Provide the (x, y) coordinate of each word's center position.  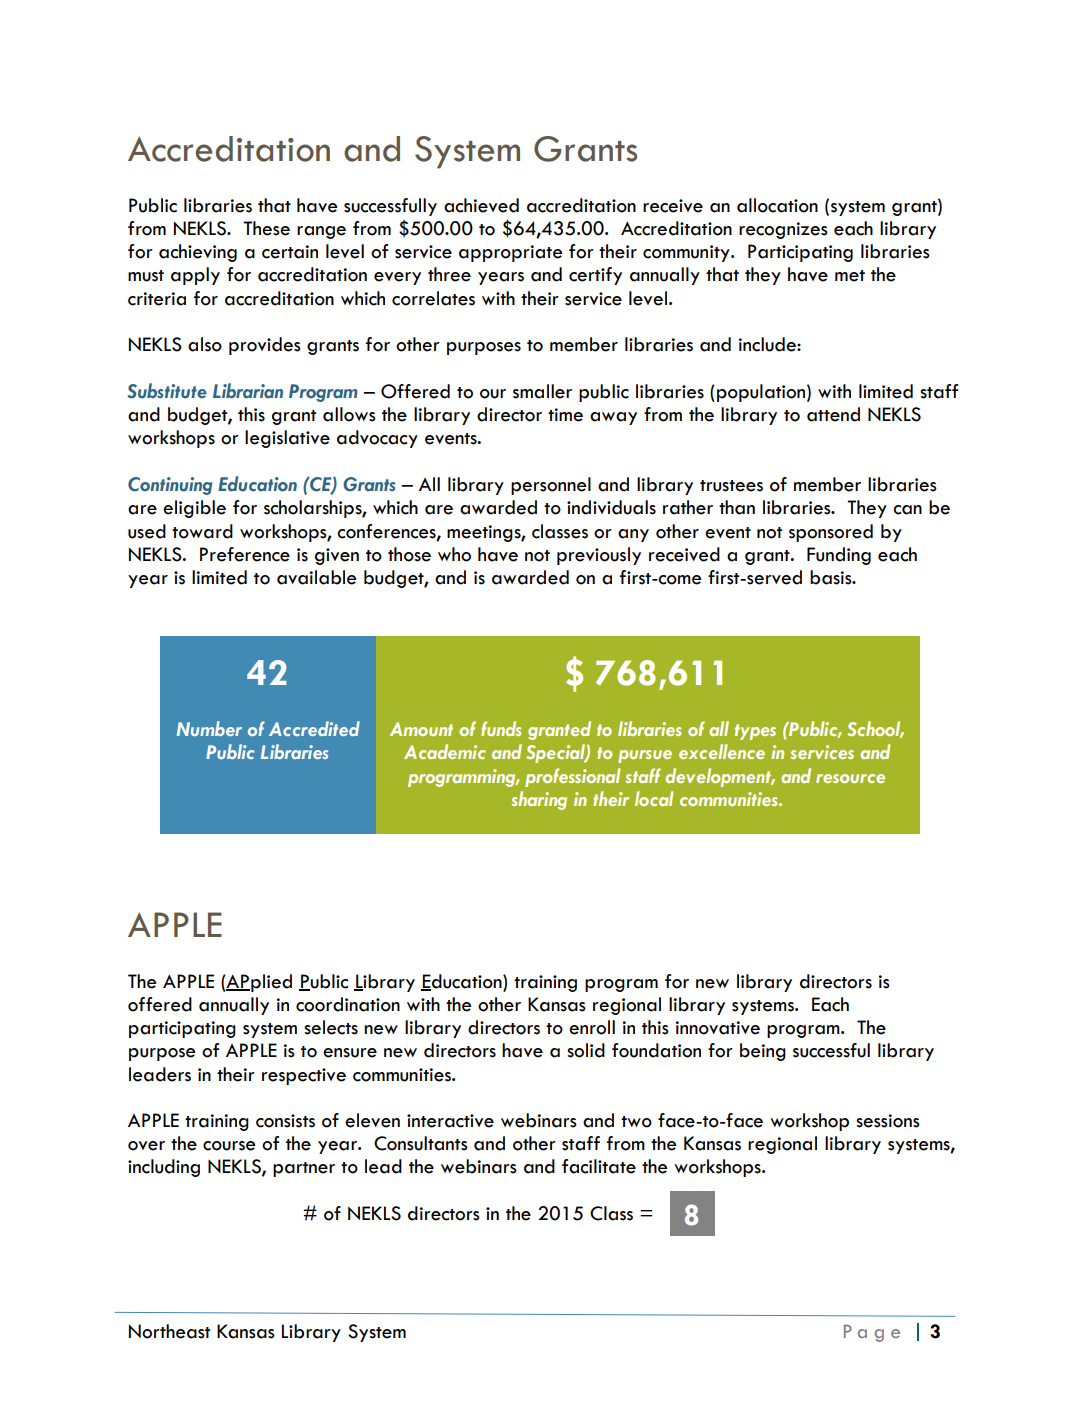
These (266, 228)
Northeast (169, 1331)
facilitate (599, 1166)
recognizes (783, 230)
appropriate (511, 253)
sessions (888, 1121)
